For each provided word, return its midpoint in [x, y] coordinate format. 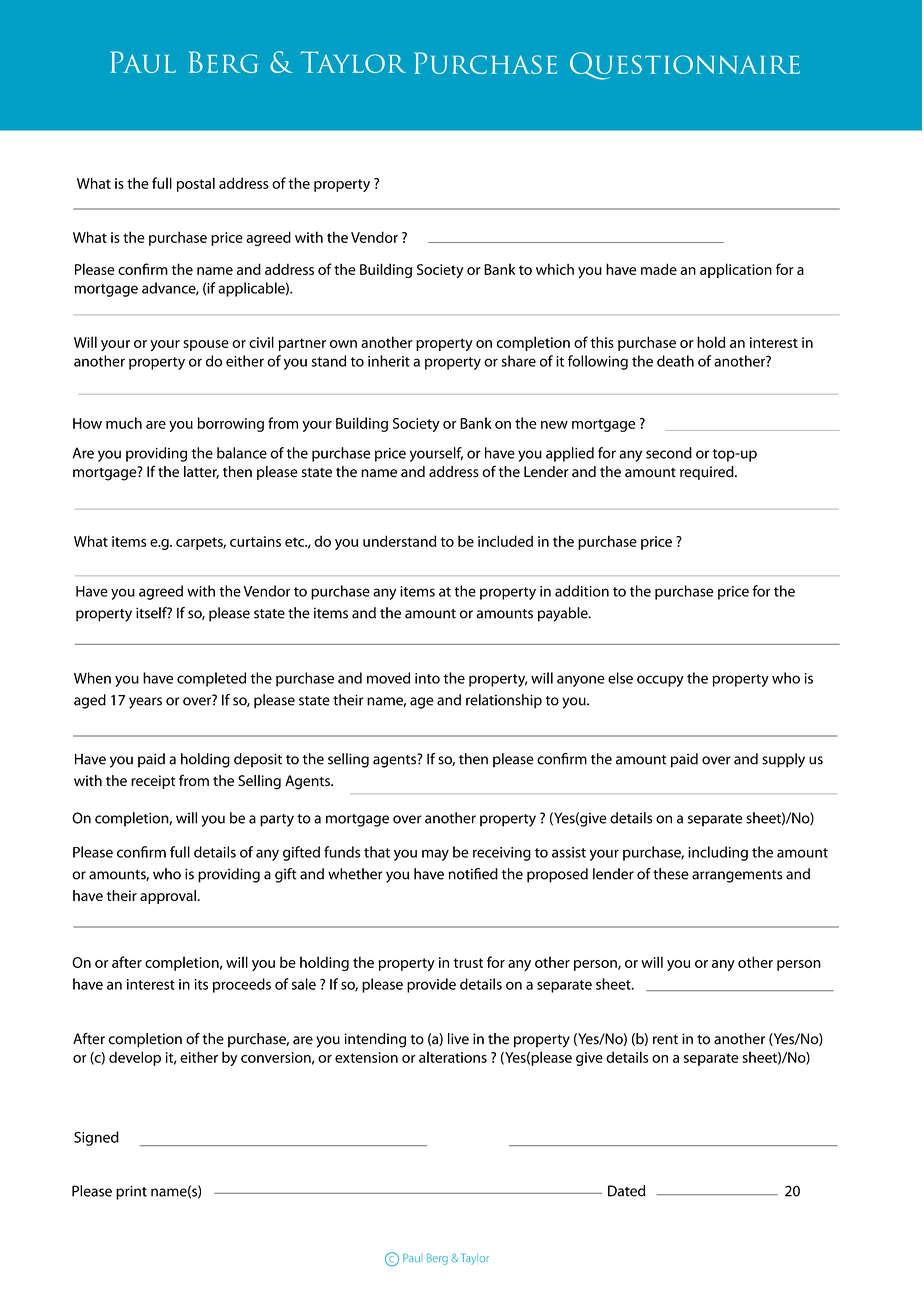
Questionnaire [685, 66]
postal [196, 184]
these [671, 874]
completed [211, 679]
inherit [389, 361]
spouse [206, 345]
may [435, 855]
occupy [660, 681]
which [555, 269]
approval [168, 897]
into [427, 678]
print [131, 1193]
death [675, 361]
